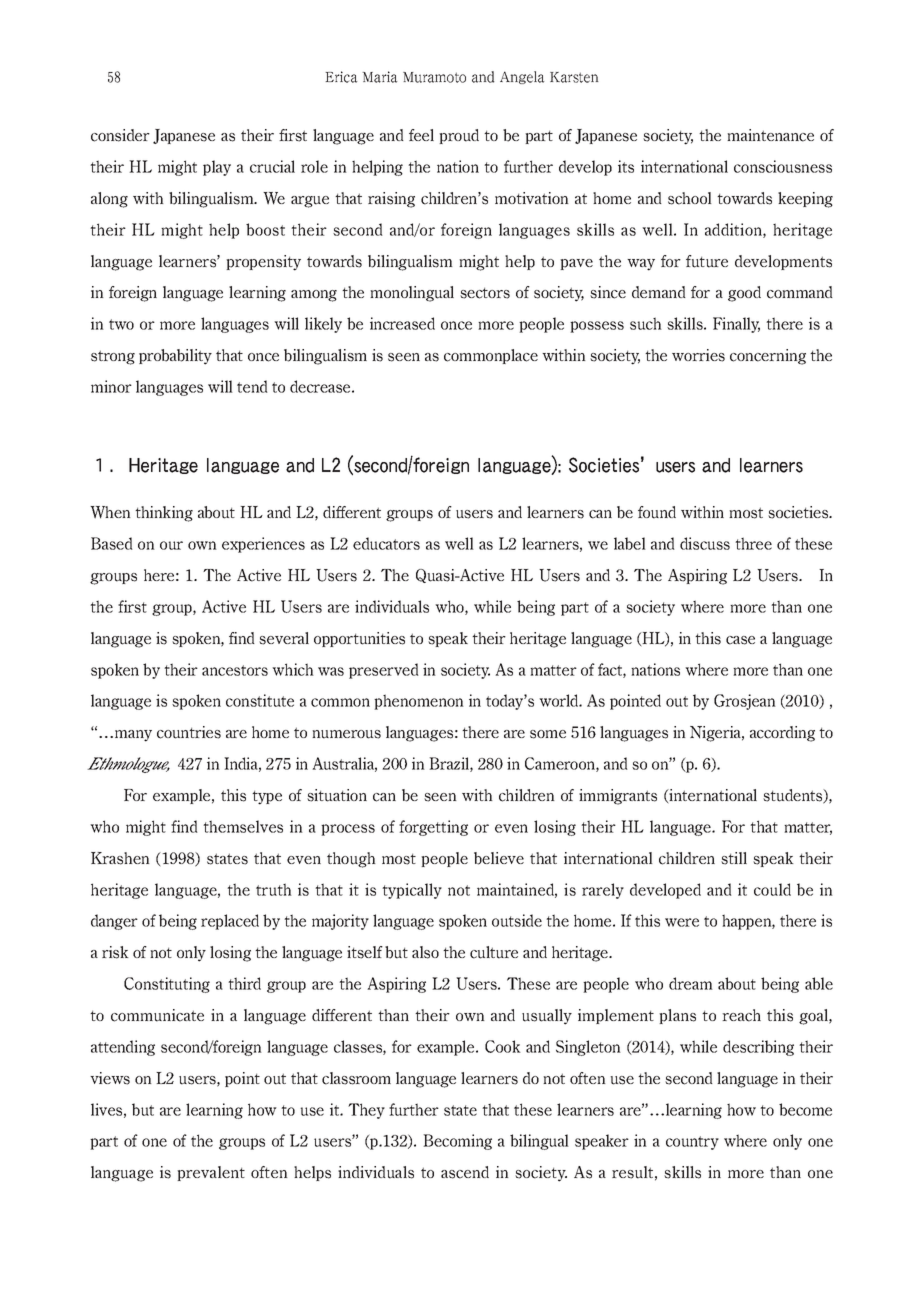 Image resolution: width=924 pixels, height=1308 pixels. I want to click on believe, so click(499, 858).
